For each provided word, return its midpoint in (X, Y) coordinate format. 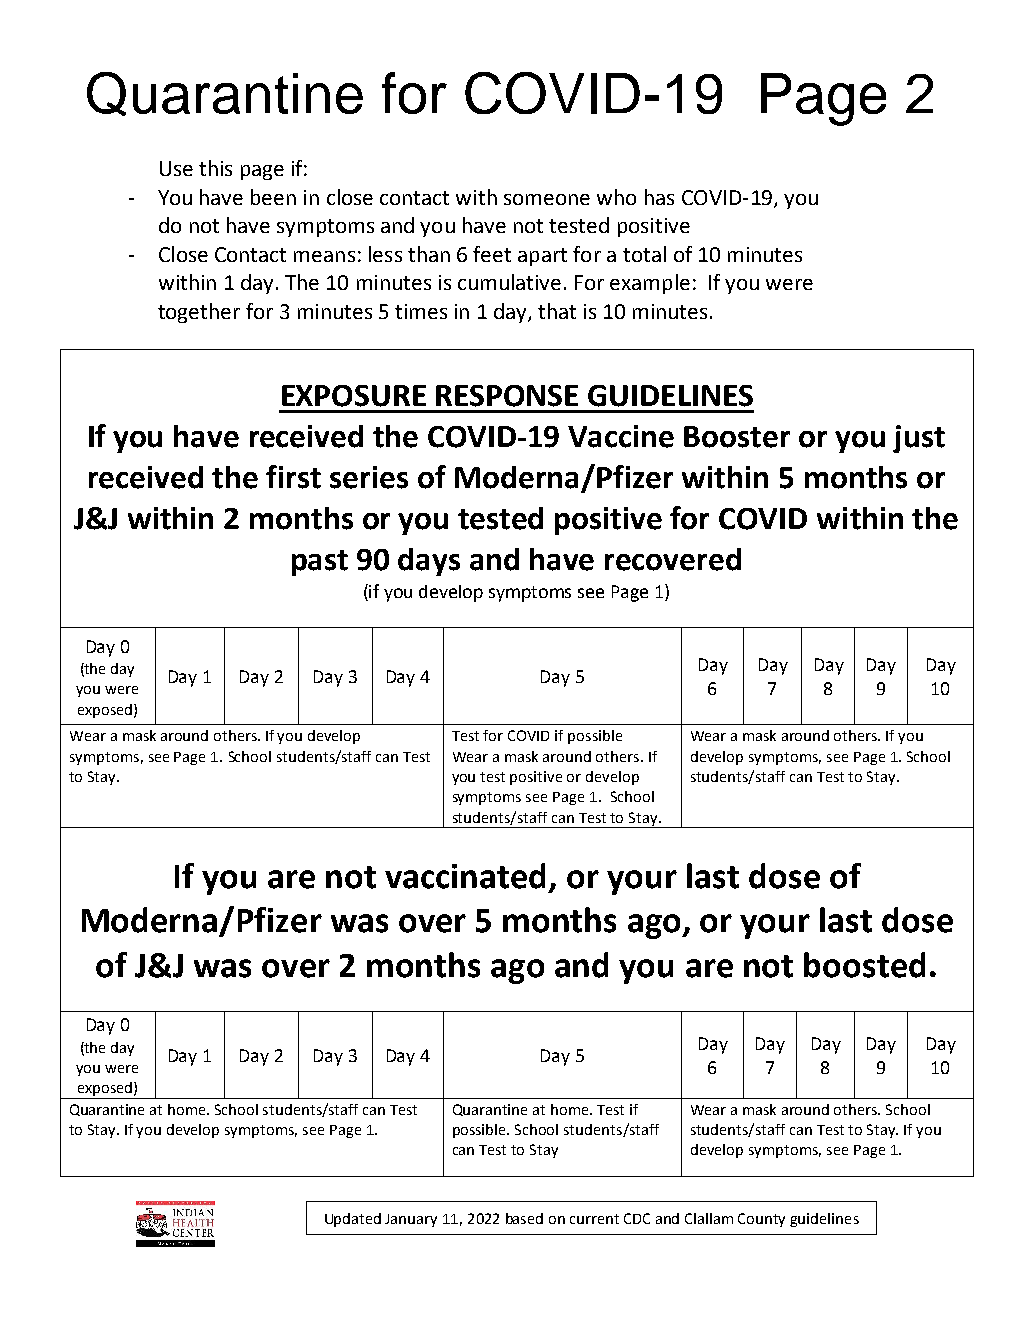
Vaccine (621, 436)
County (761, 1220)
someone (547, 199)
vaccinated (465, 876)
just (919, 439)
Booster (737, 437)
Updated (353, 1220)
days (429, 562)
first (293, 477)
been (273, 197)
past (320, 563)
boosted (864, 965)
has (659, 197)
